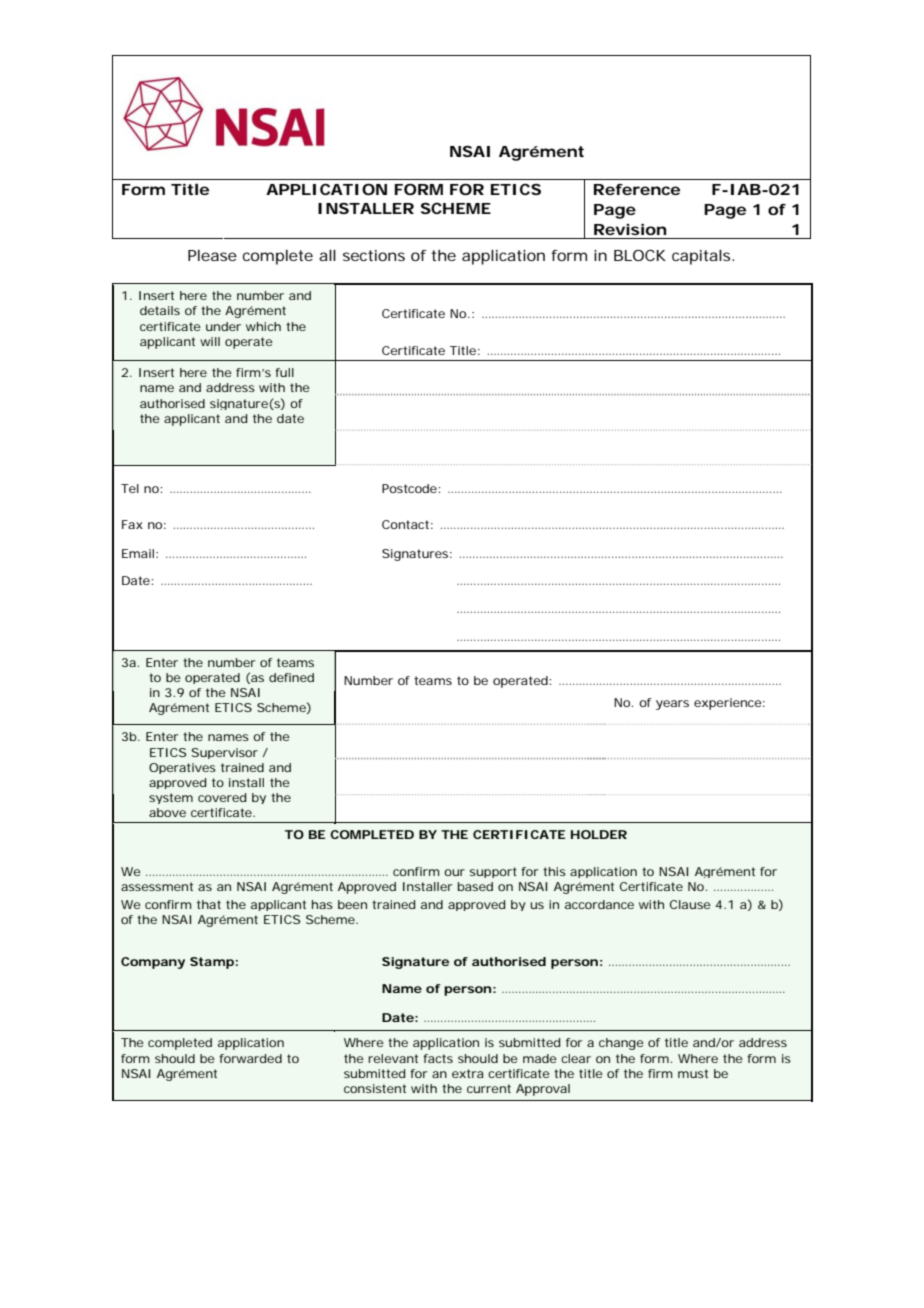 This document has width=924, height=1308. Describe the element at coordinates (410, 488) in the document. I see `Postcode` at that location.
